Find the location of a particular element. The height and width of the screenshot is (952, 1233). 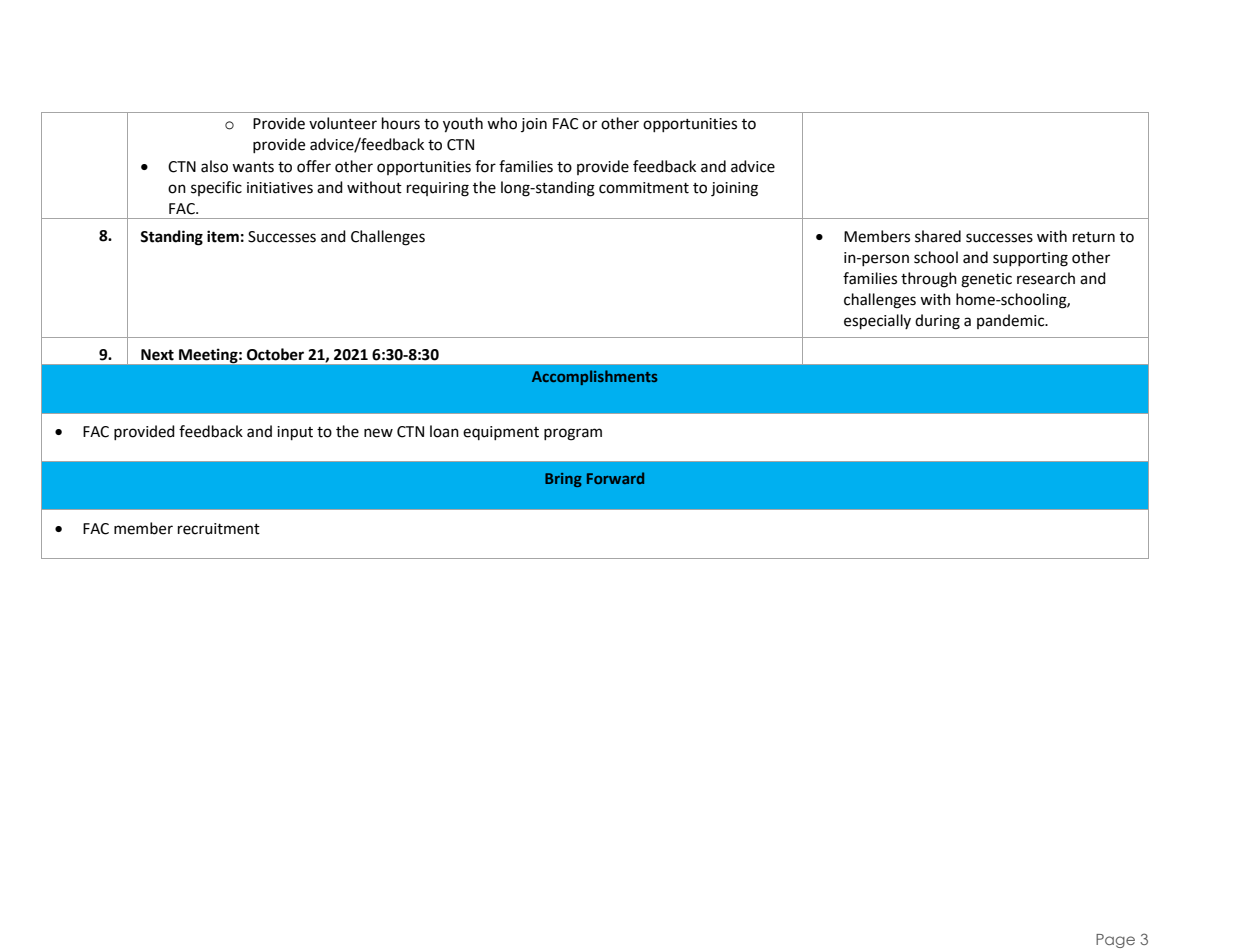

commitment is located at coordinates (644, 188).
